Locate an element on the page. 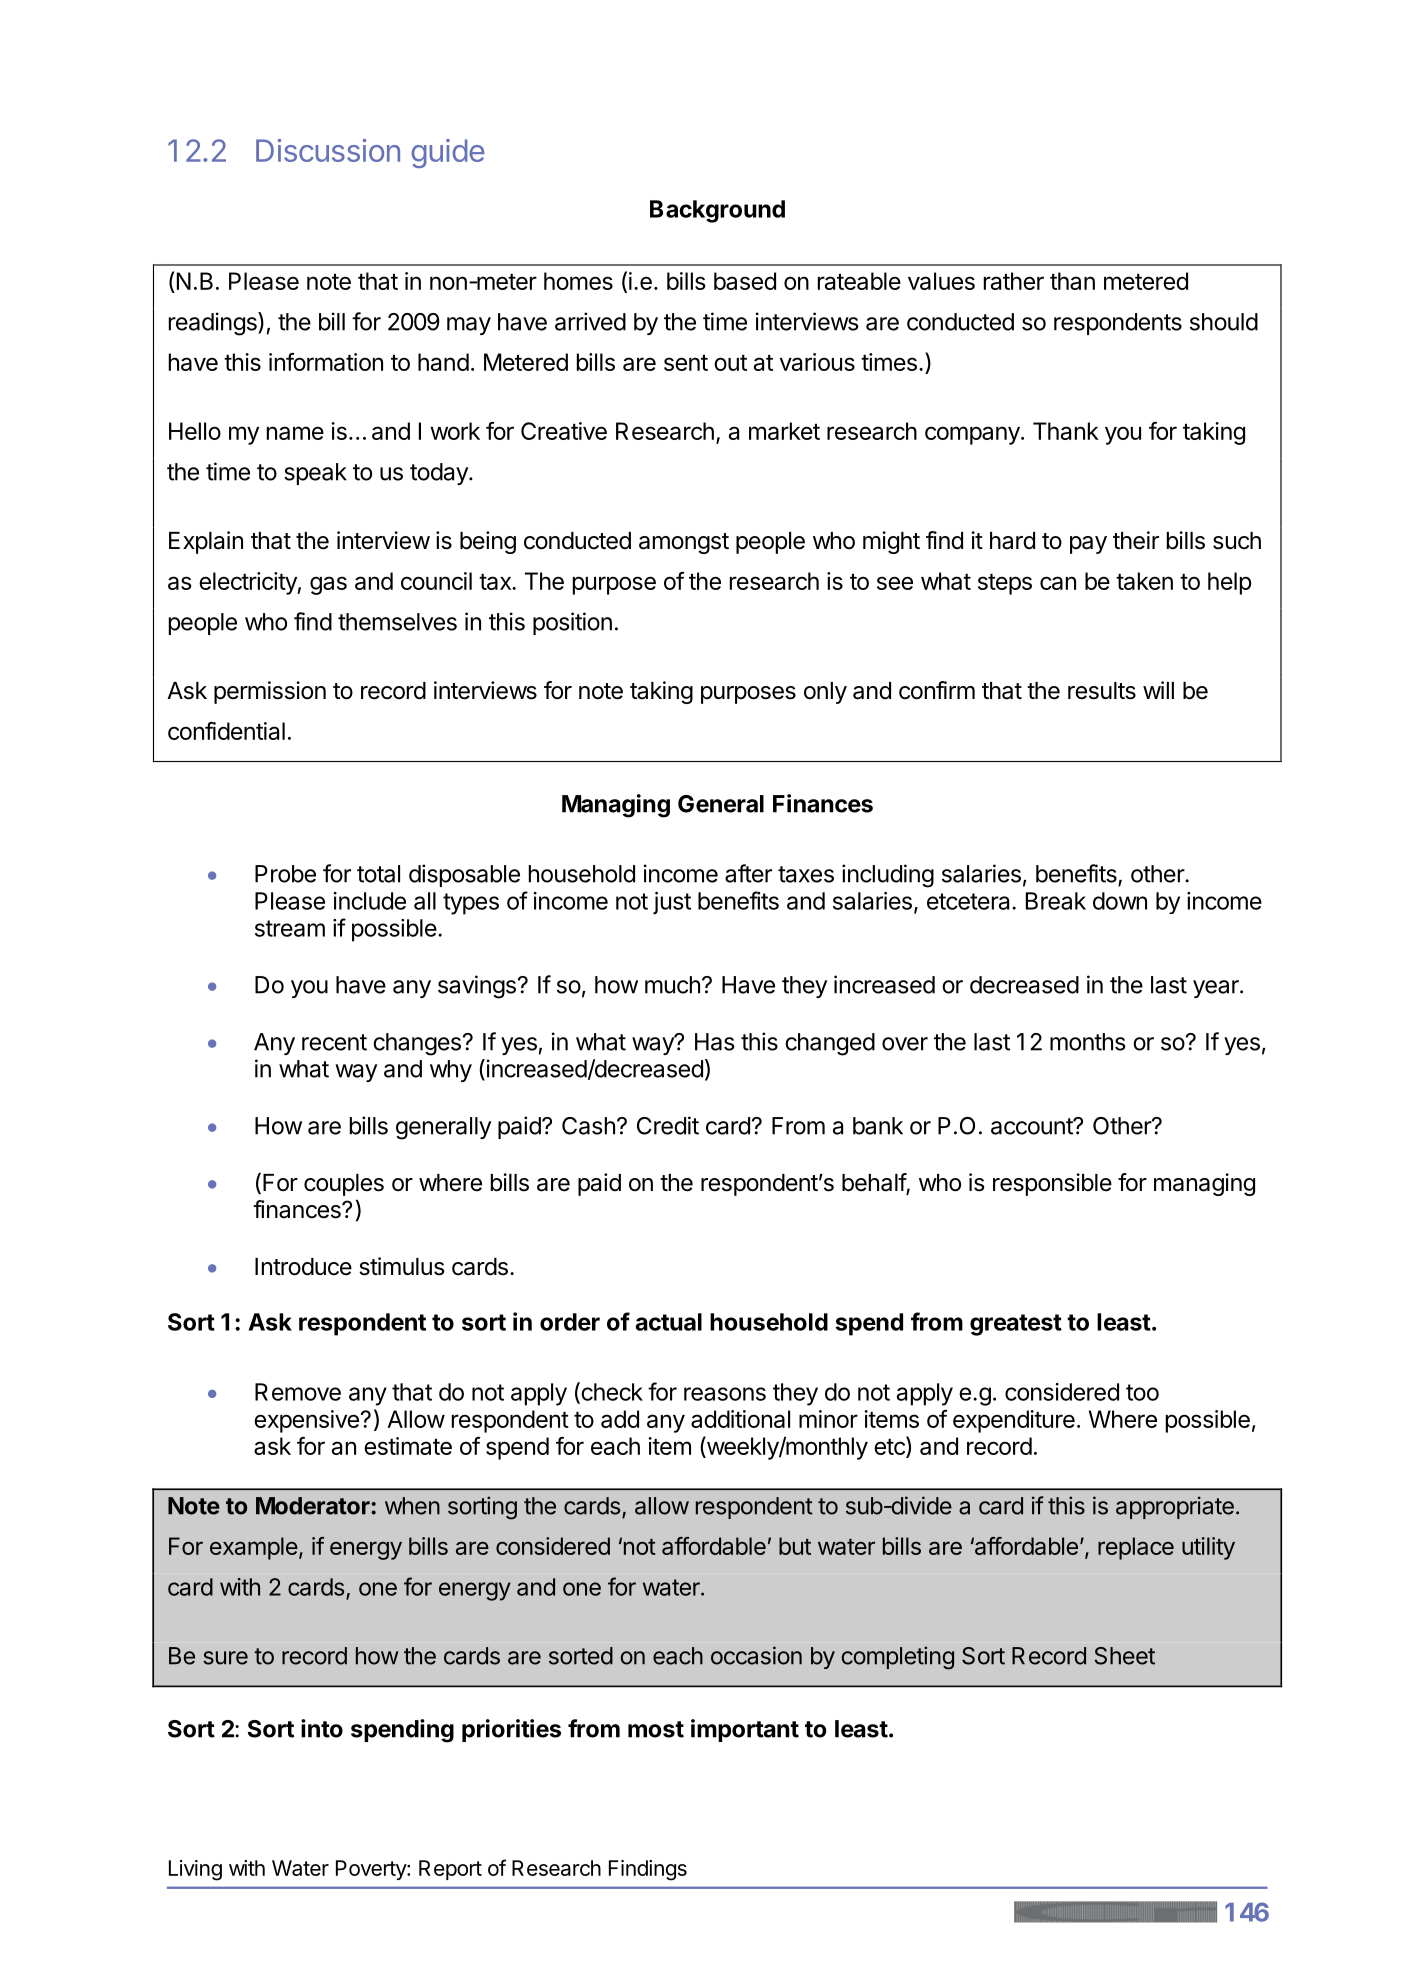 Image resolution: width=1401 pixels, height=1981 pixels. Discussion is located at coordinates (328, 150).
